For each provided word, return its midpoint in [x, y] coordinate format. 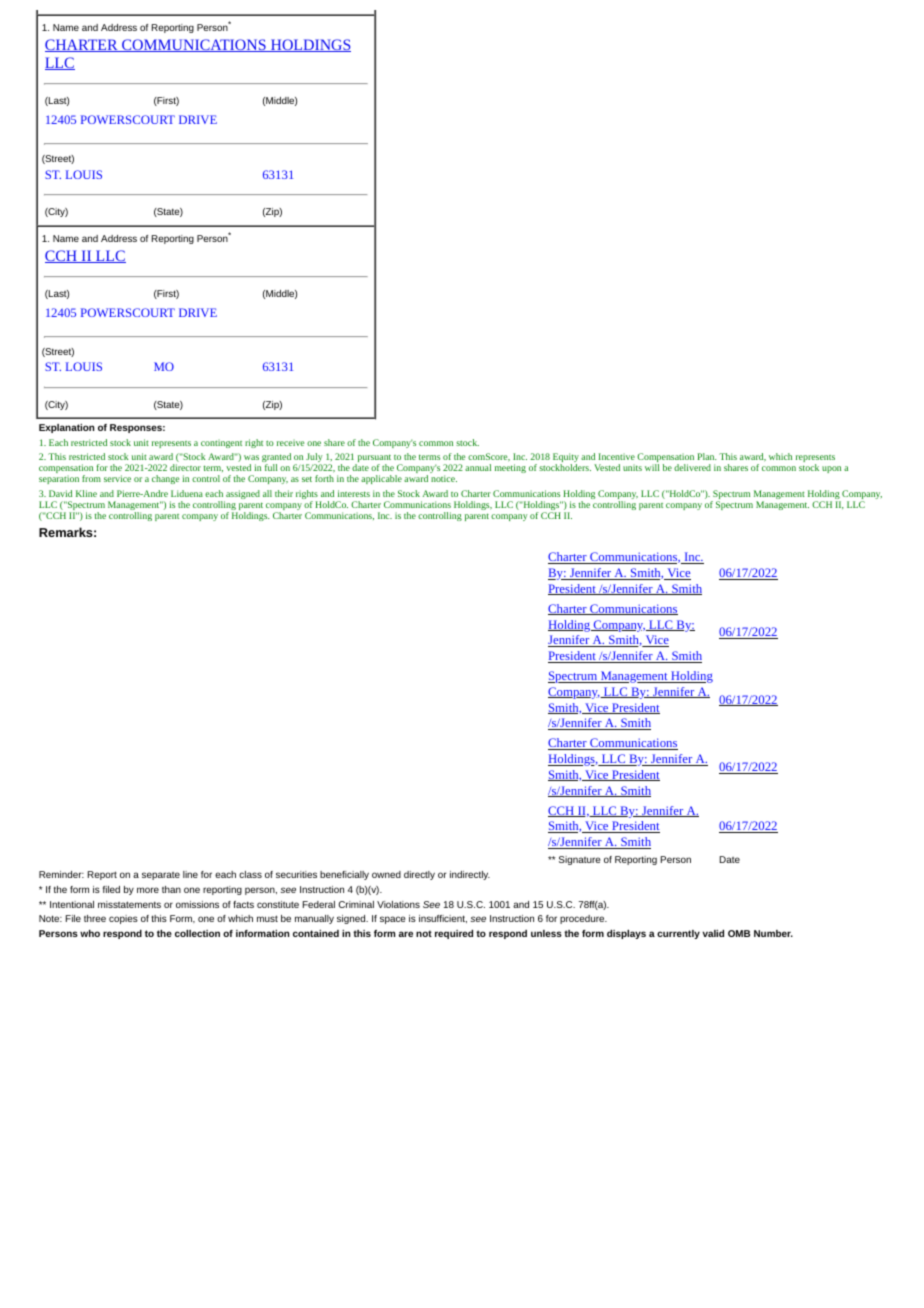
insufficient [443, 919]
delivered [692, 467]
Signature [579, 860]
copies [123, 919]
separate [161, 876]
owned [386, 874]
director [185, 467]
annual [478, 467]
